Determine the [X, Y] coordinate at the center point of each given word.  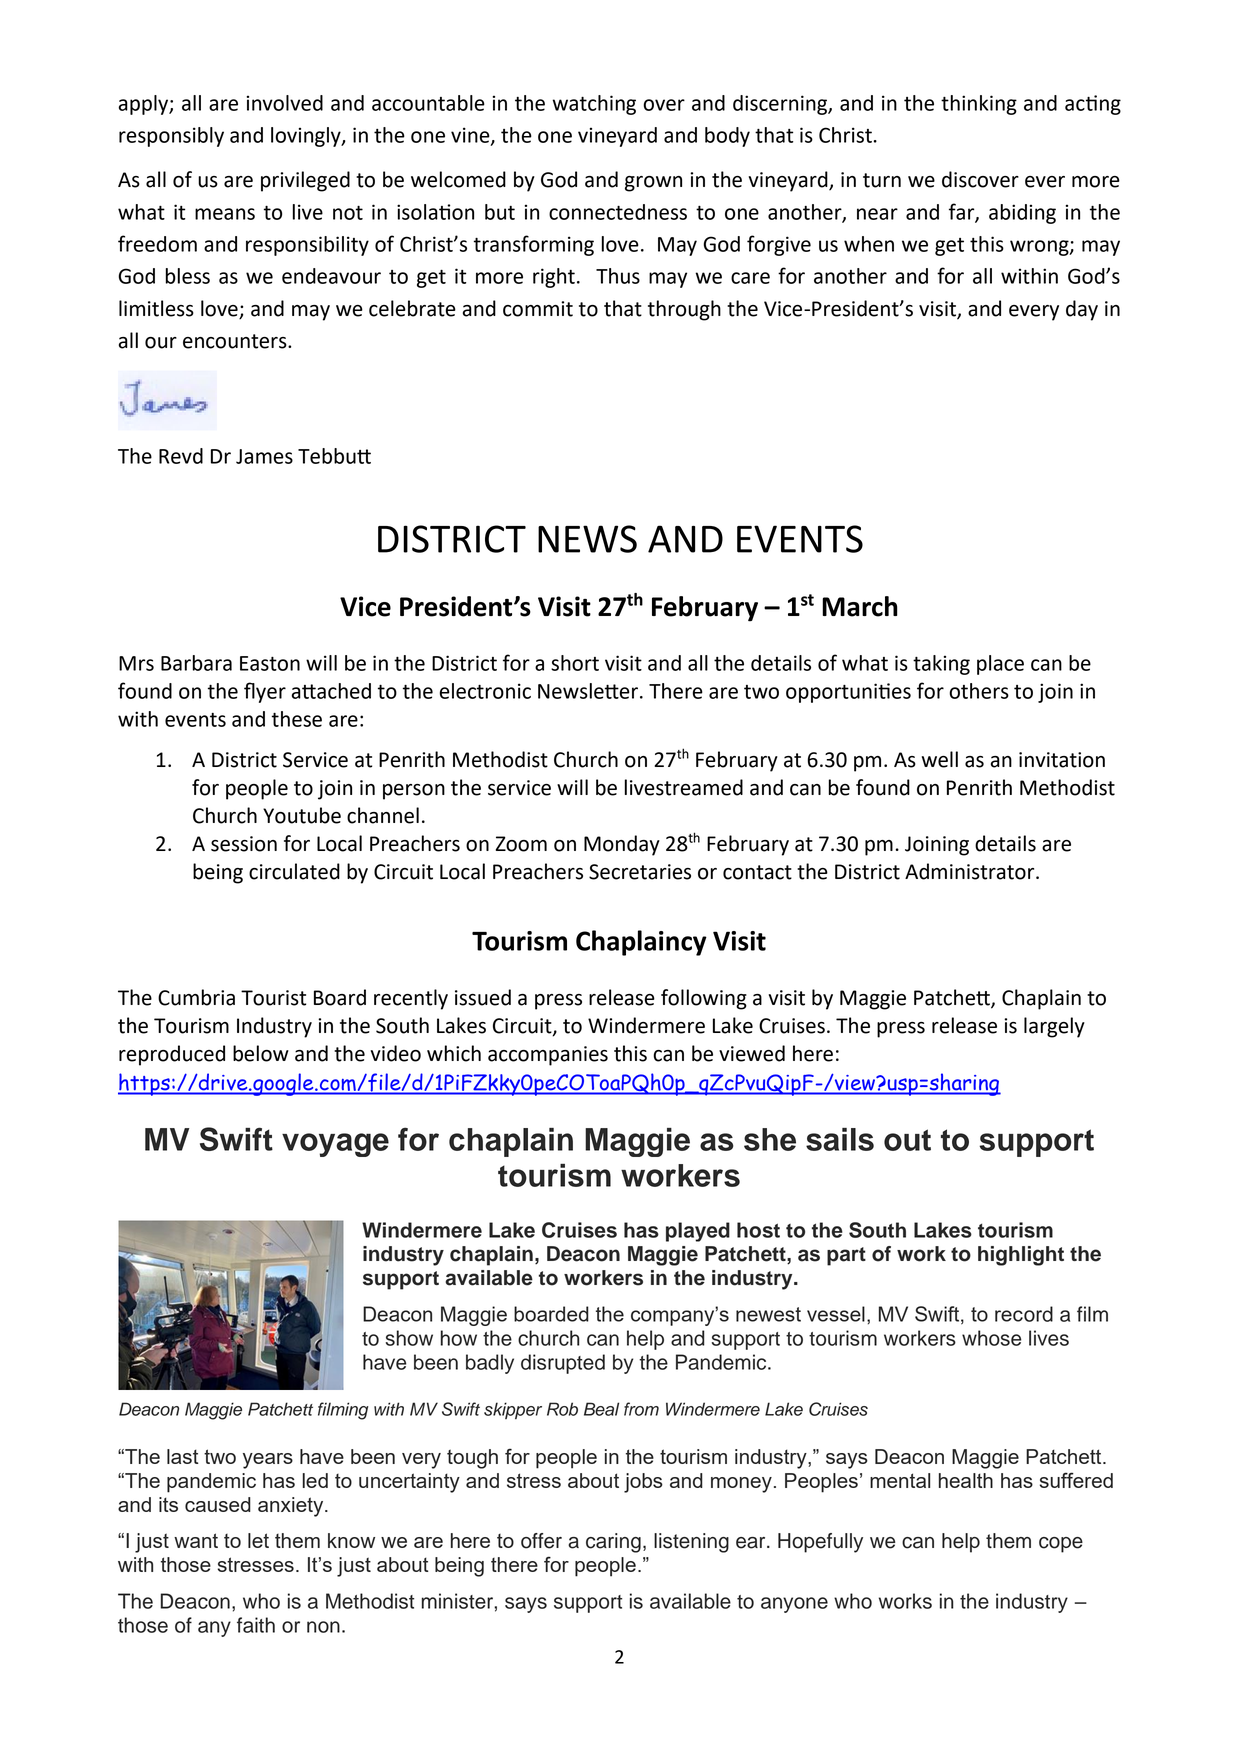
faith [256, 1625]
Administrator [971, 871]
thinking [979, 105]
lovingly [307, 137]
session [244, 844]
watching [594, 105]
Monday [622, 845]
